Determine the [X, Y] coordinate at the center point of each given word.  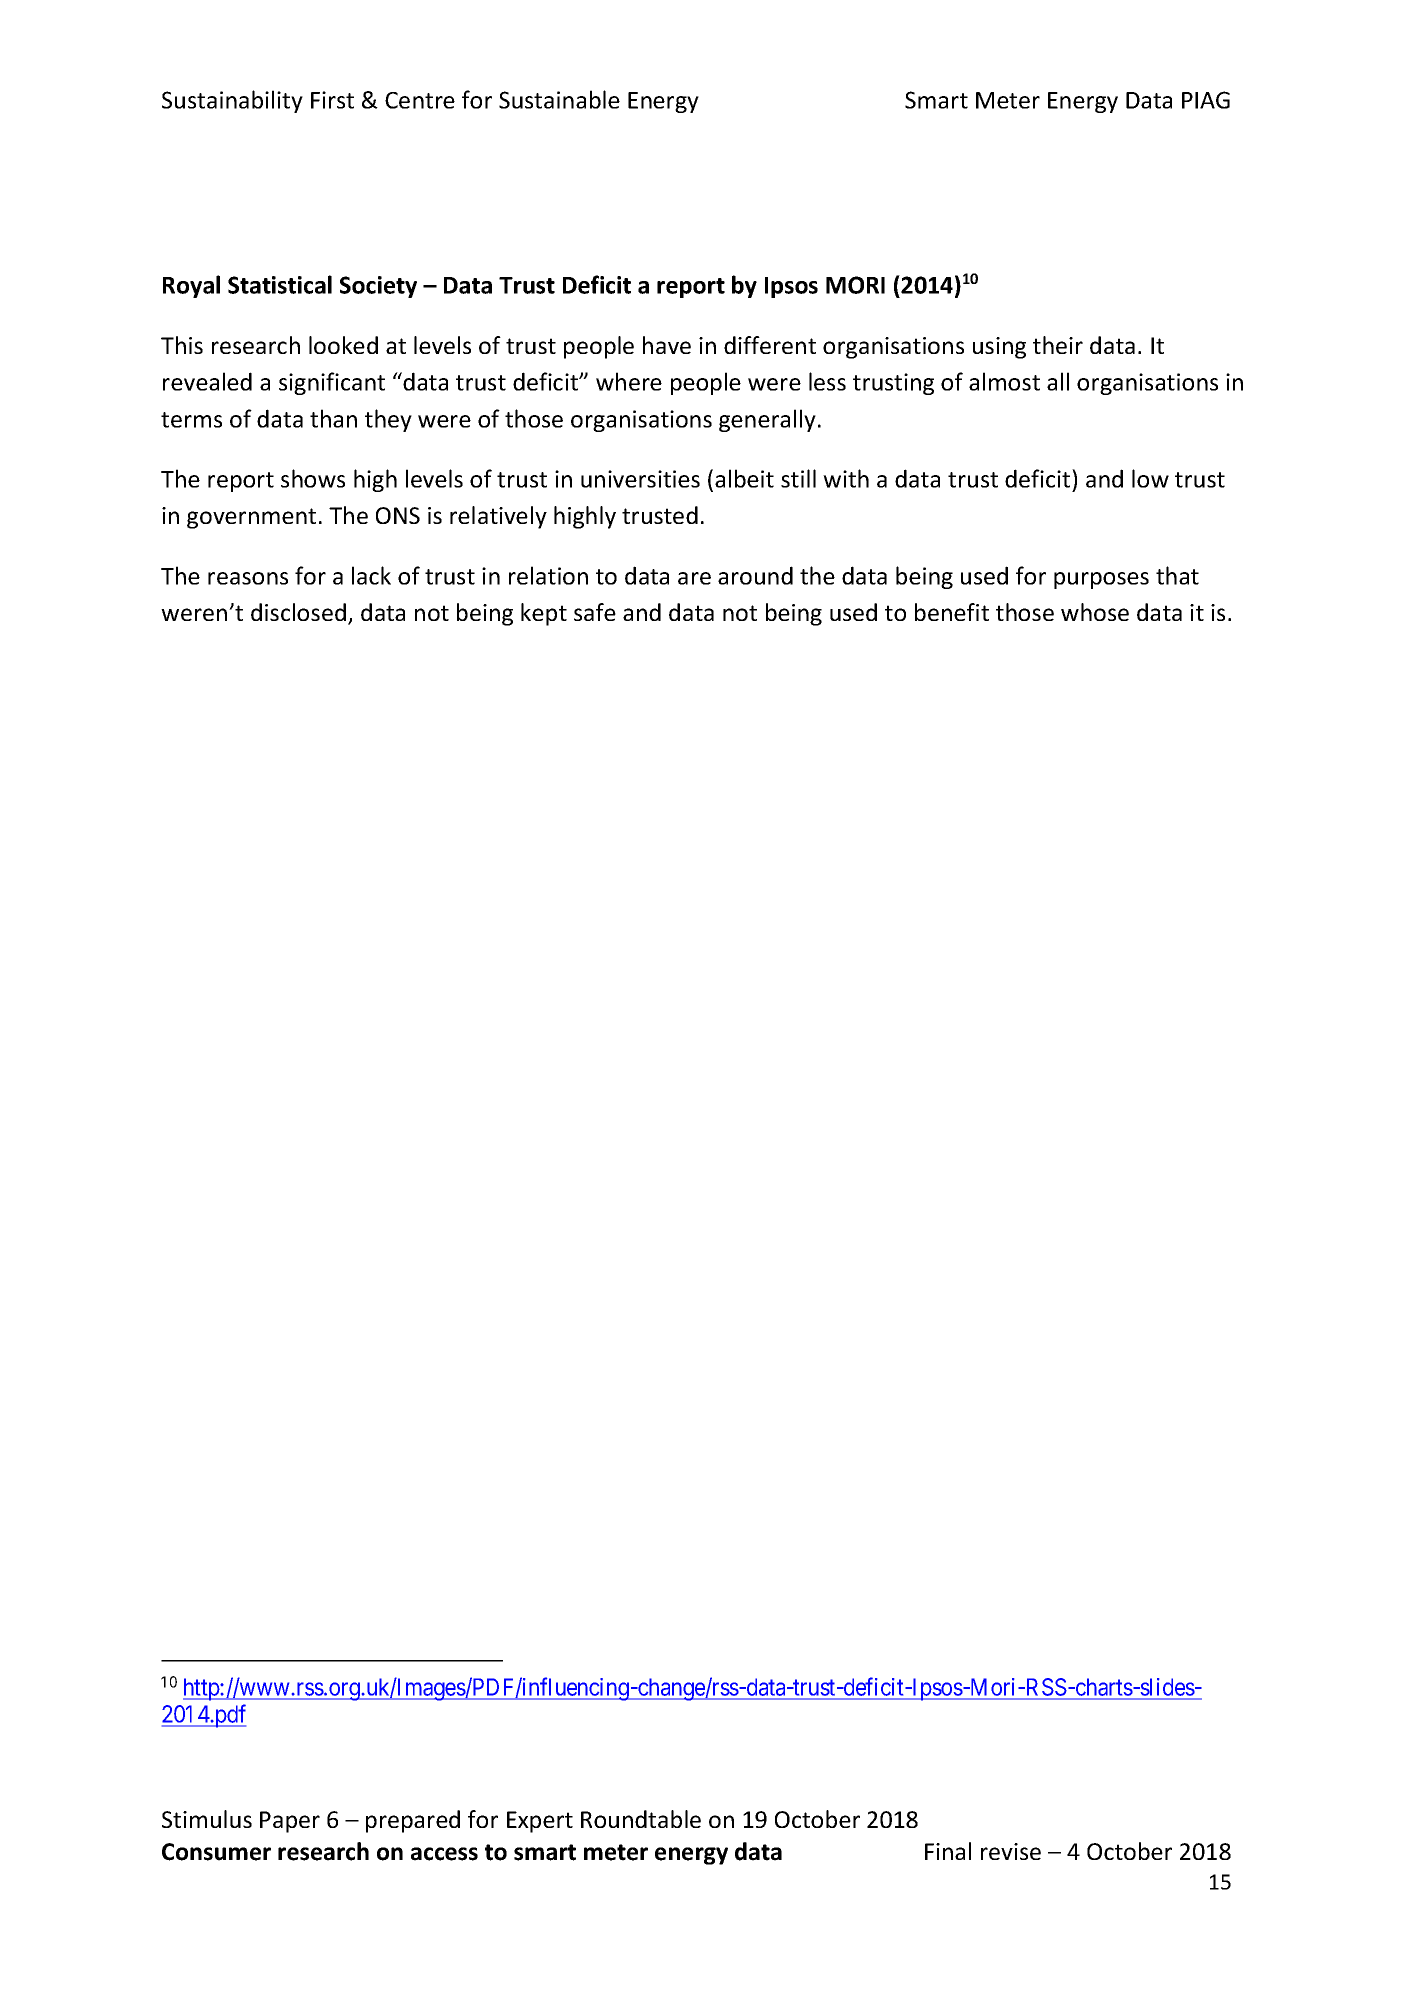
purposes [1101, 580]
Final [948, 1851]
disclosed [298, 612]
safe [595, 612]
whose [1095, 612]
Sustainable [559, 99]
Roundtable [641, 1819]
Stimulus [207, 1819]
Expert [540, 1822]
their [1058, 345]
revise [1011, 1851]
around [755, 575]
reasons [248, 578]
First [332, 100]
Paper [290, 1822]
